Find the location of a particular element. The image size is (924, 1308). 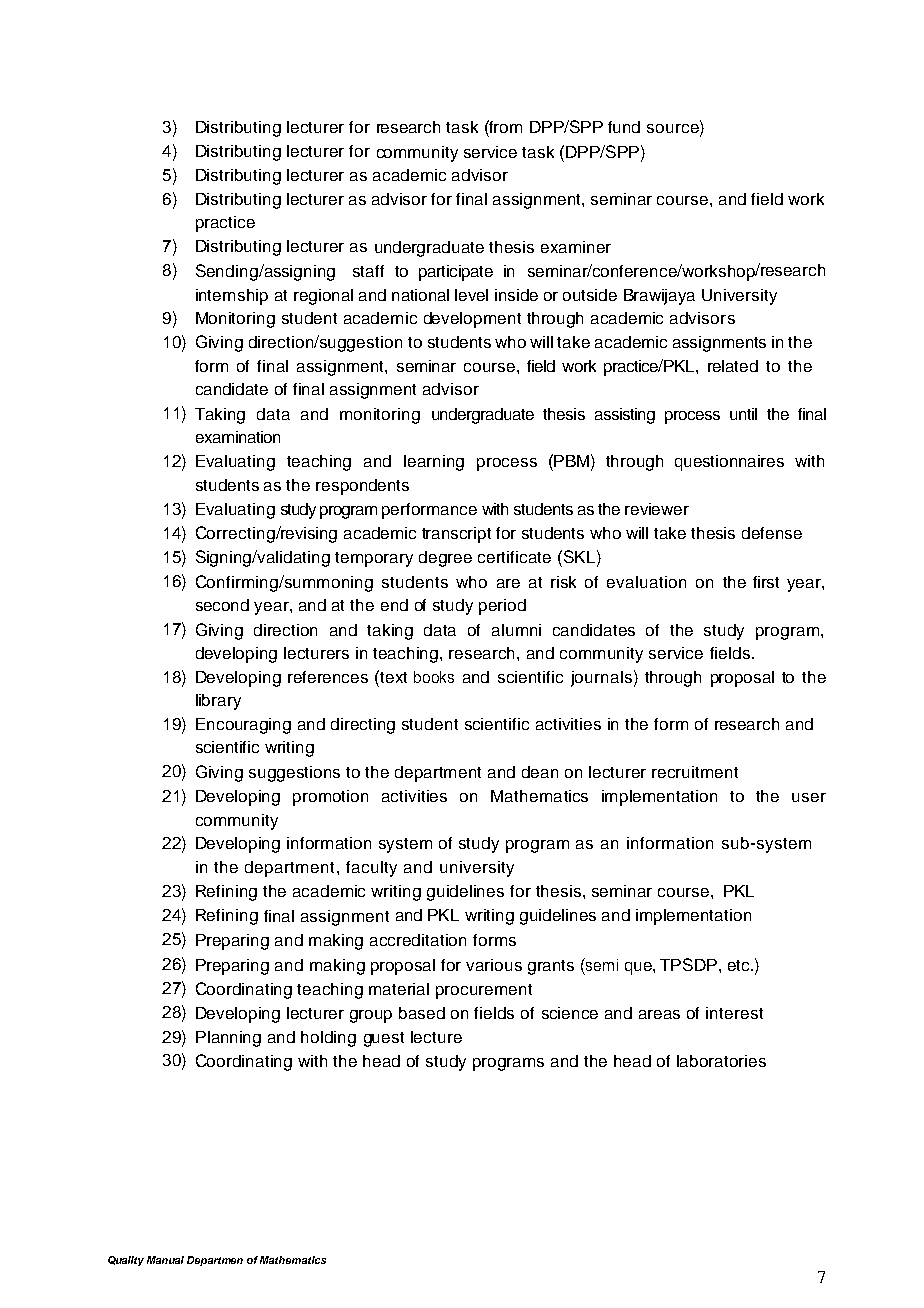

participate is located at coordinates (456, 273).
